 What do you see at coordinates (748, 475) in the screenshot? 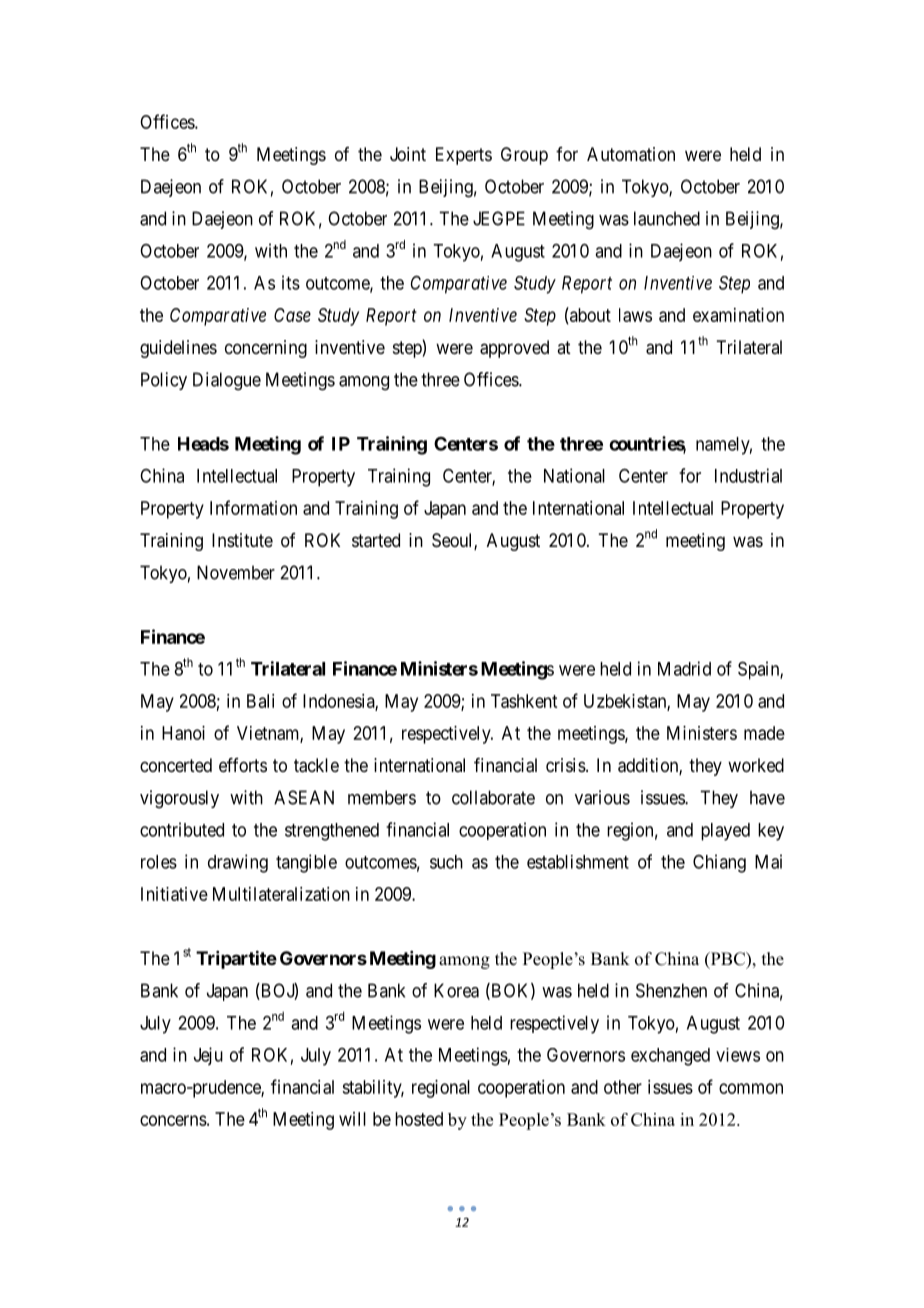
I see `Industrial` at bounding box center [748, 475].
